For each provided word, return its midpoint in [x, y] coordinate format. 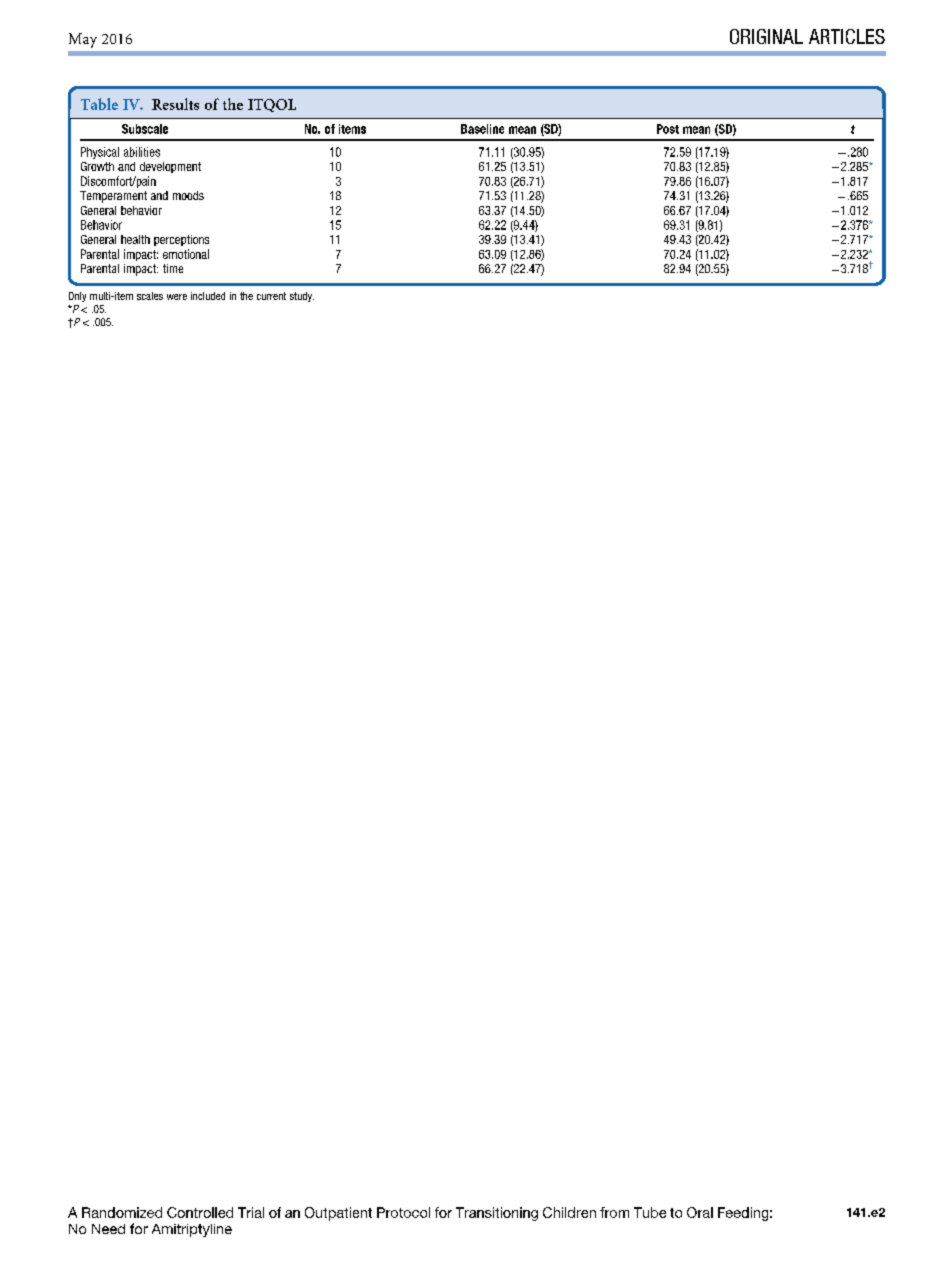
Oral [700, 1212]
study [302, 297]
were [177, 297]
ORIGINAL [766, 36]
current [271, 296]
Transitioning [497, 1214]
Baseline [482, 129]
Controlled [200, 1212]
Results [175, 104]
